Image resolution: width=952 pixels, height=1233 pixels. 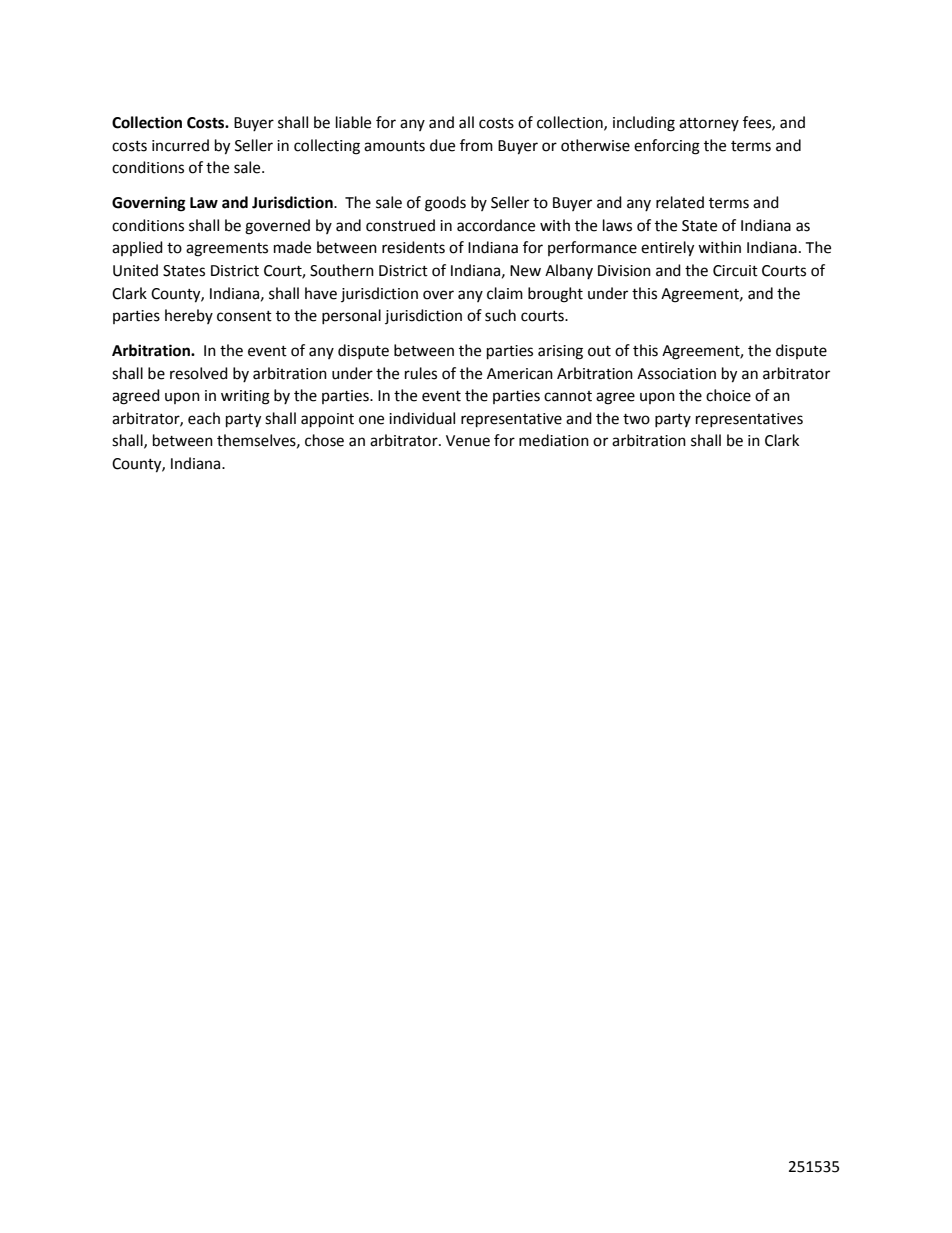 I want to click on each, so click(x=204, y=418).
